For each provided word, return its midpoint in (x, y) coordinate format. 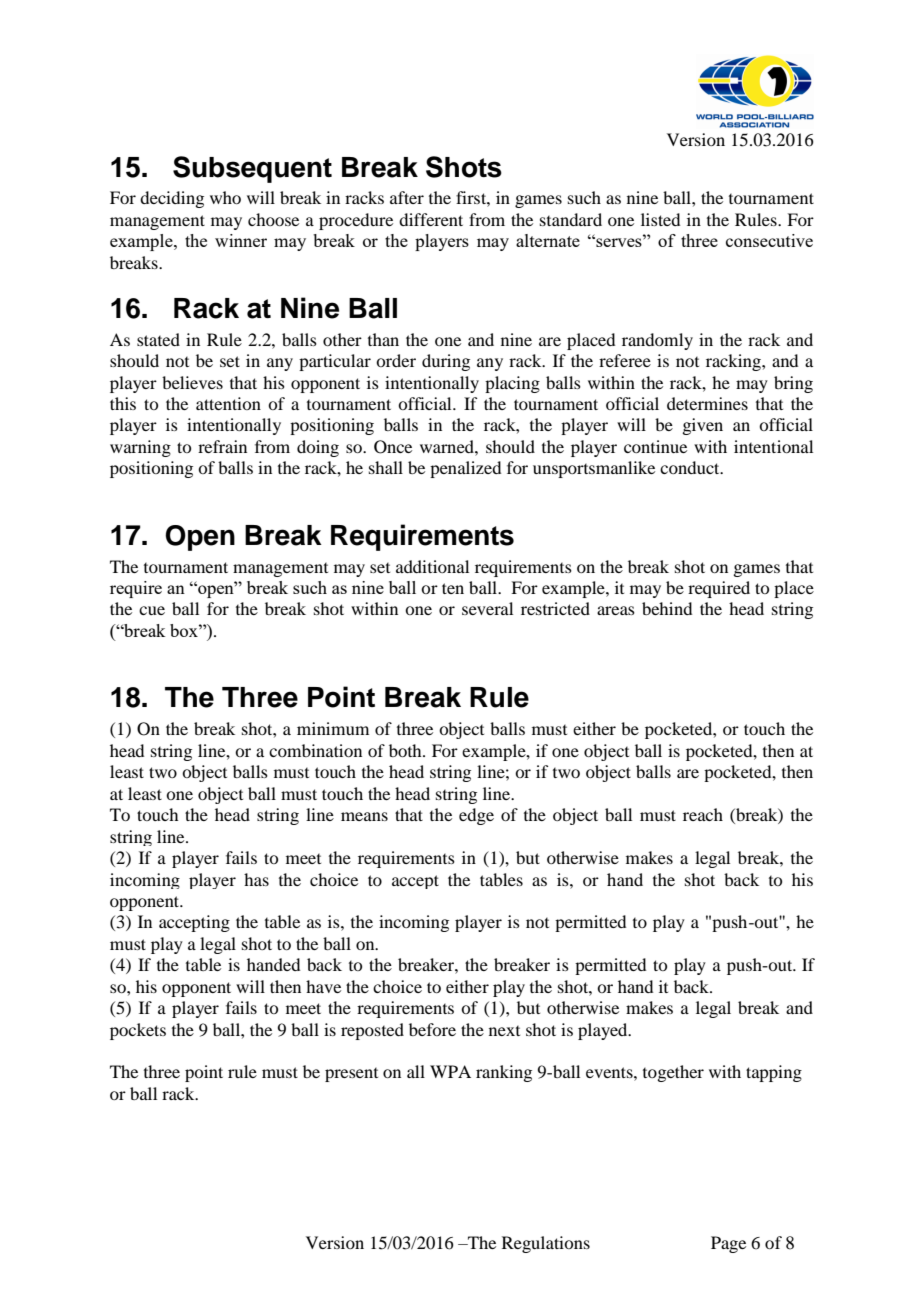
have (323, 986)
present (351, 1075)
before (432, 1029)
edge (476, 816)
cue (152, 610)
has (256, 879)
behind (667, 608)
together (673, 1073)
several (487, 608)
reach (703, 814)
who (225, 197)
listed (660, 219)
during (446, 362)
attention (228, 403)
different (431, 219)
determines (707, 403)
